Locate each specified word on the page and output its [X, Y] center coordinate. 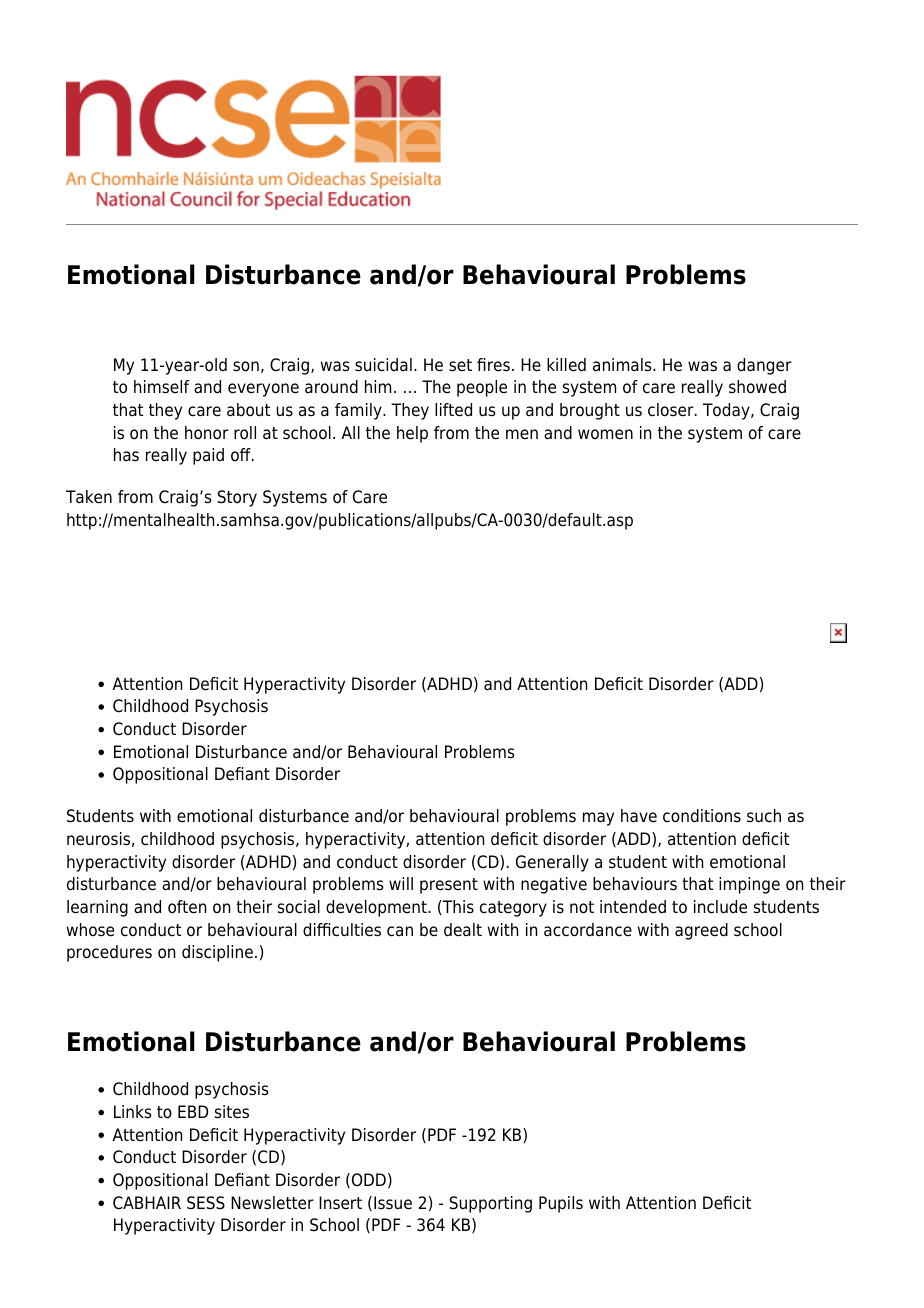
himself [162, 387]
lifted [453, 410]
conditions [702, 816]
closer [672, 410]
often [187, 907]
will [401, 883]
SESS [206, 1203]
